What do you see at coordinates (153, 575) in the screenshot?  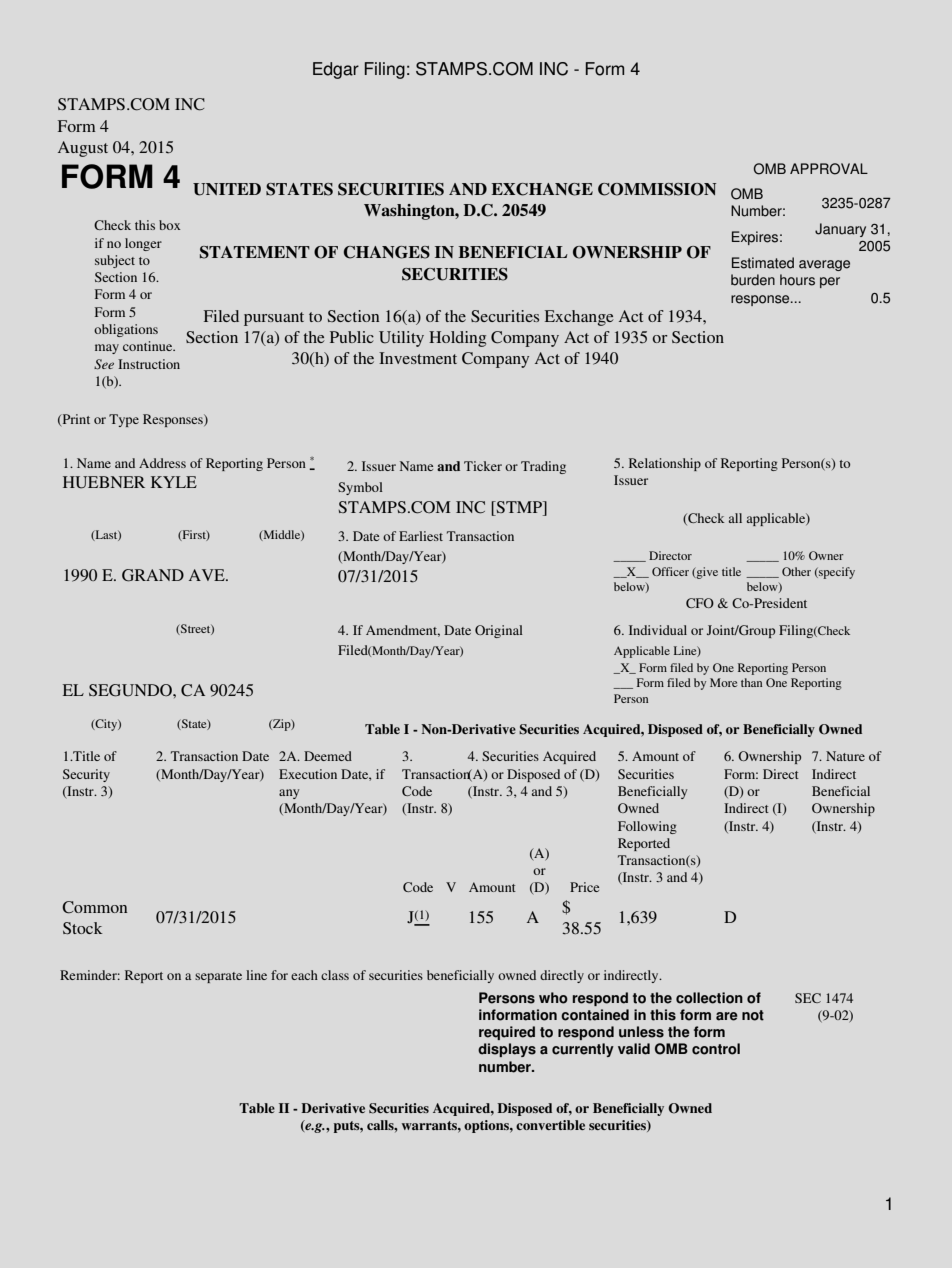 I see `GRAND` at bounding box center [153, 575].
